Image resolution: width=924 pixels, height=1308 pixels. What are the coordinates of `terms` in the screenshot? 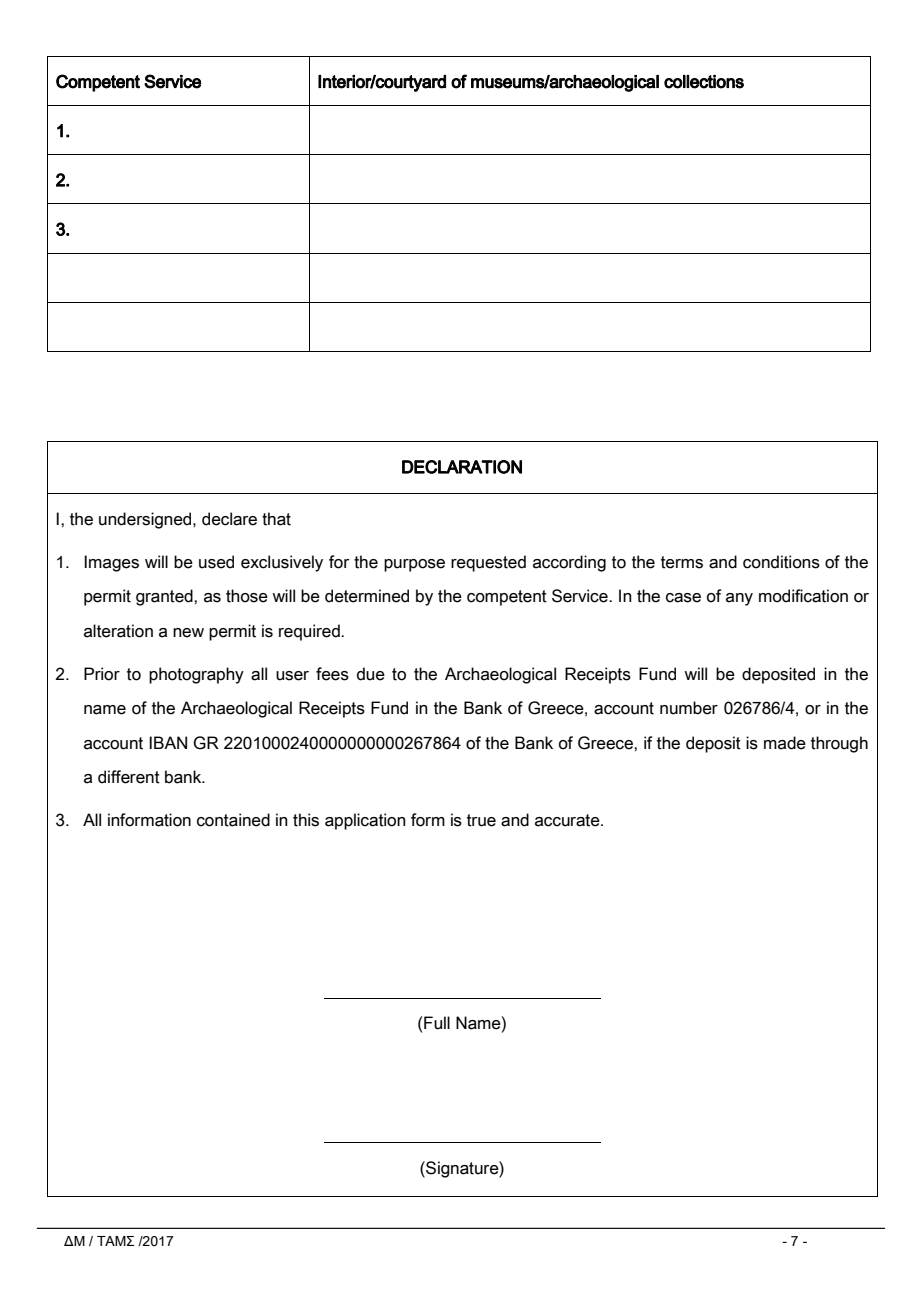 It's located at (682, 562).
